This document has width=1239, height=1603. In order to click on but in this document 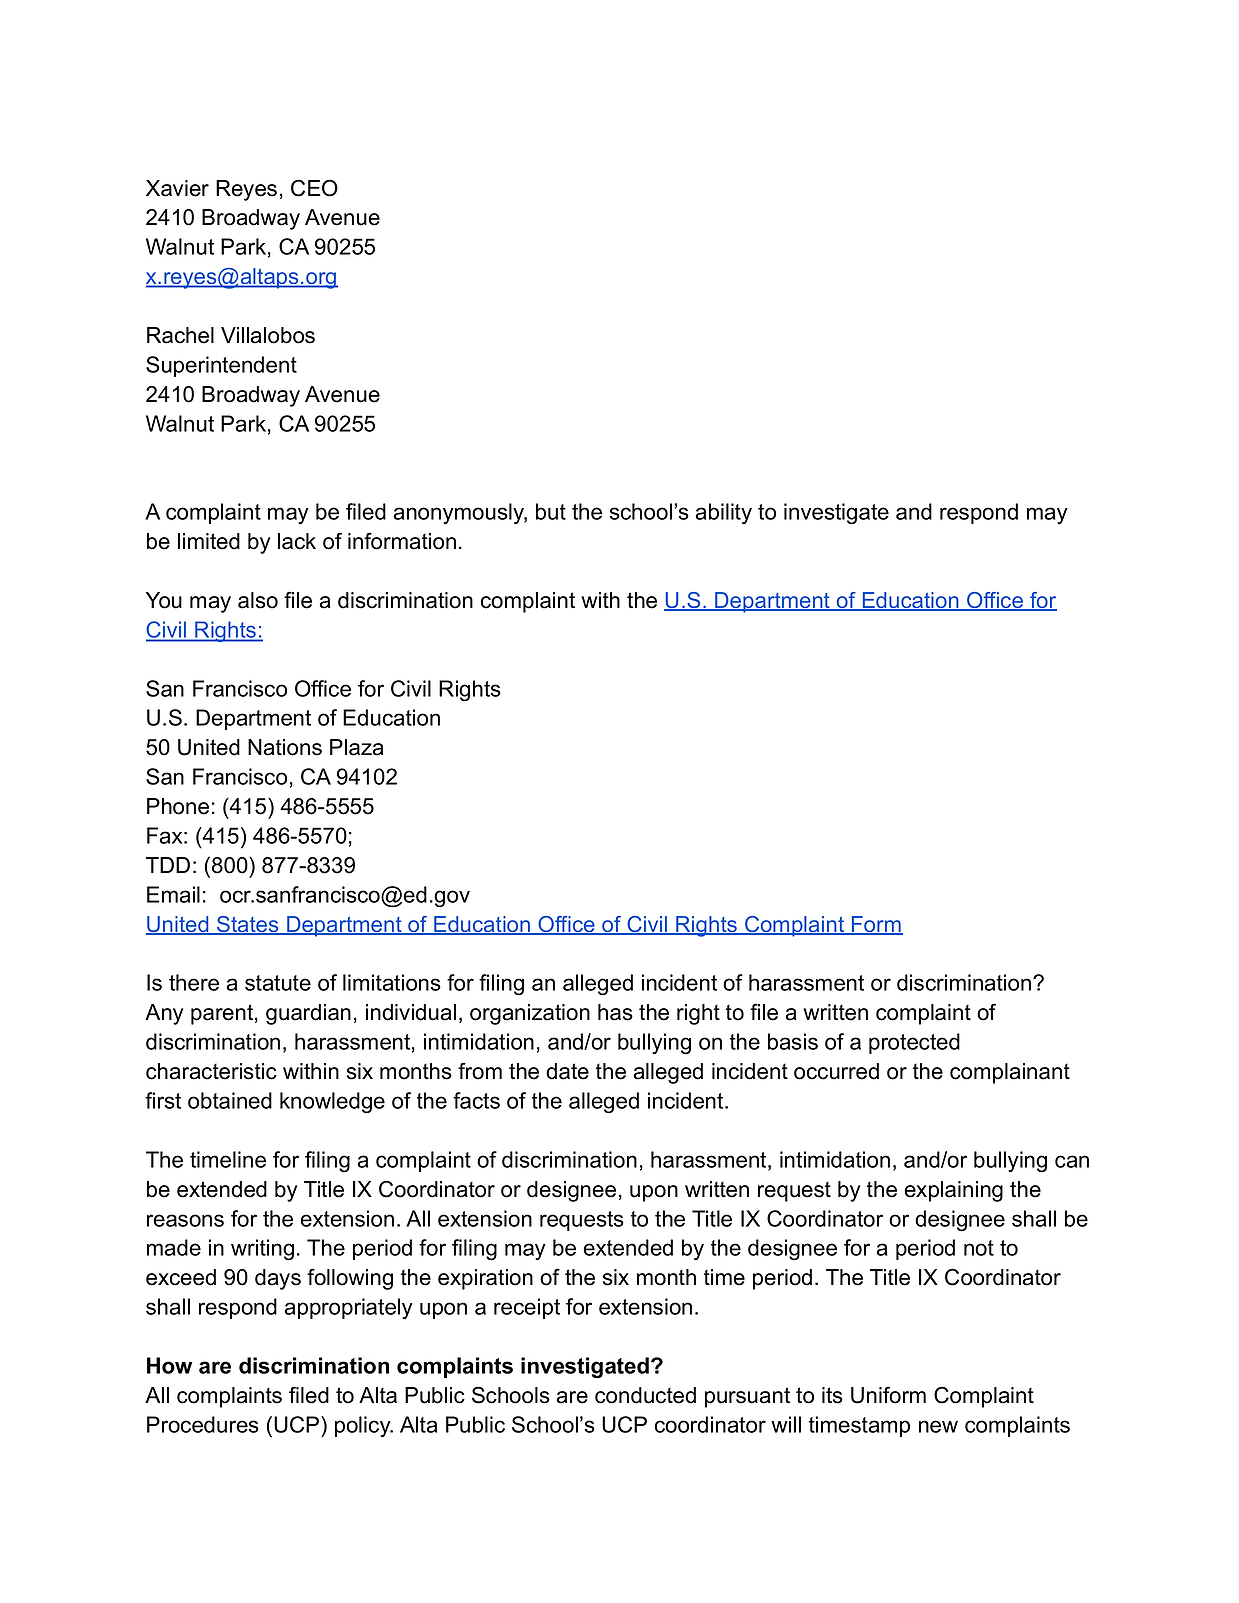, I will do `click(551, 511)`.
